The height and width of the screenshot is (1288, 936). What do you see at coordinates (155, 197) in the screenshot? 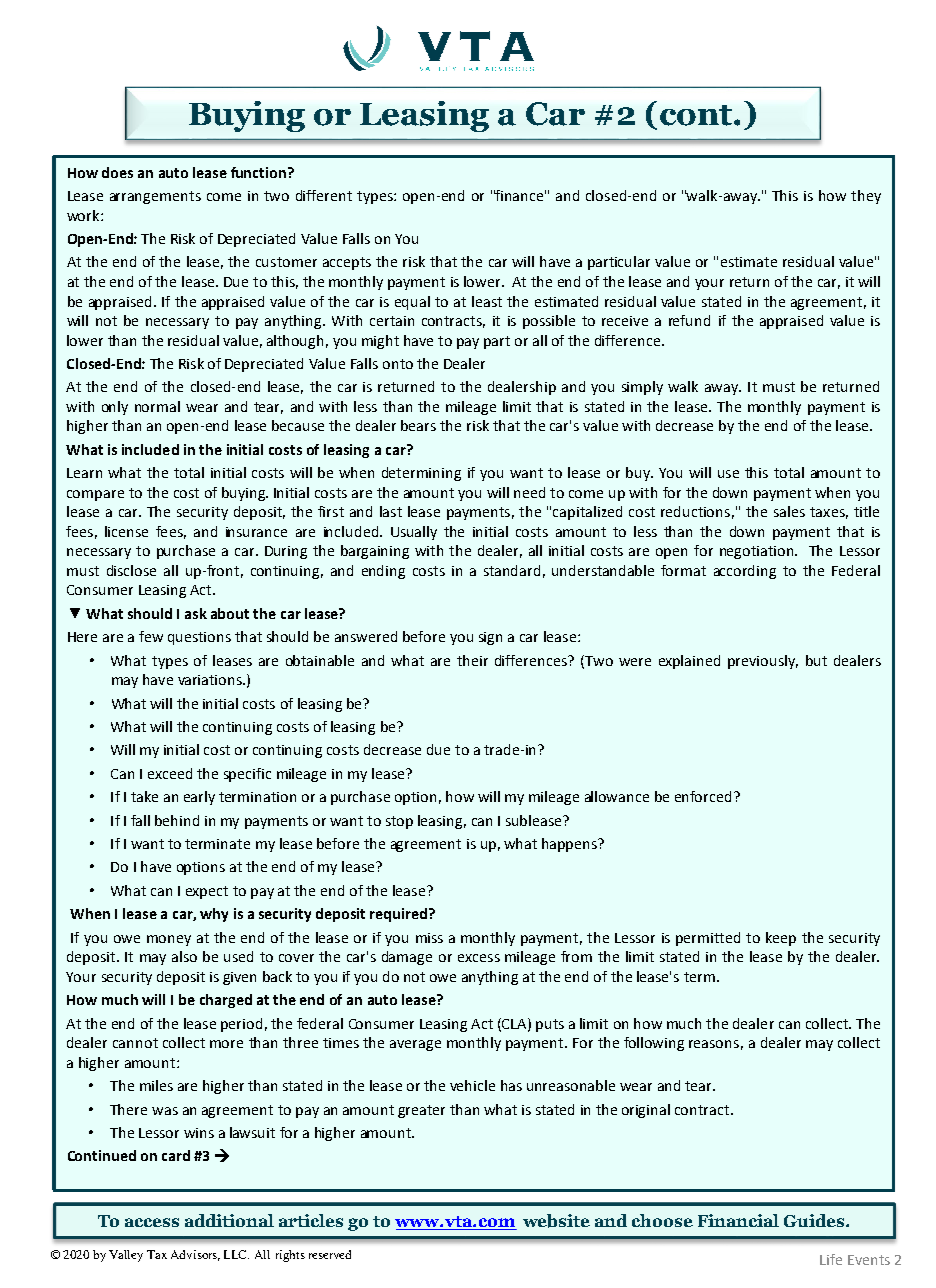
I see `arrangements` at bounding box center [155, 197].
